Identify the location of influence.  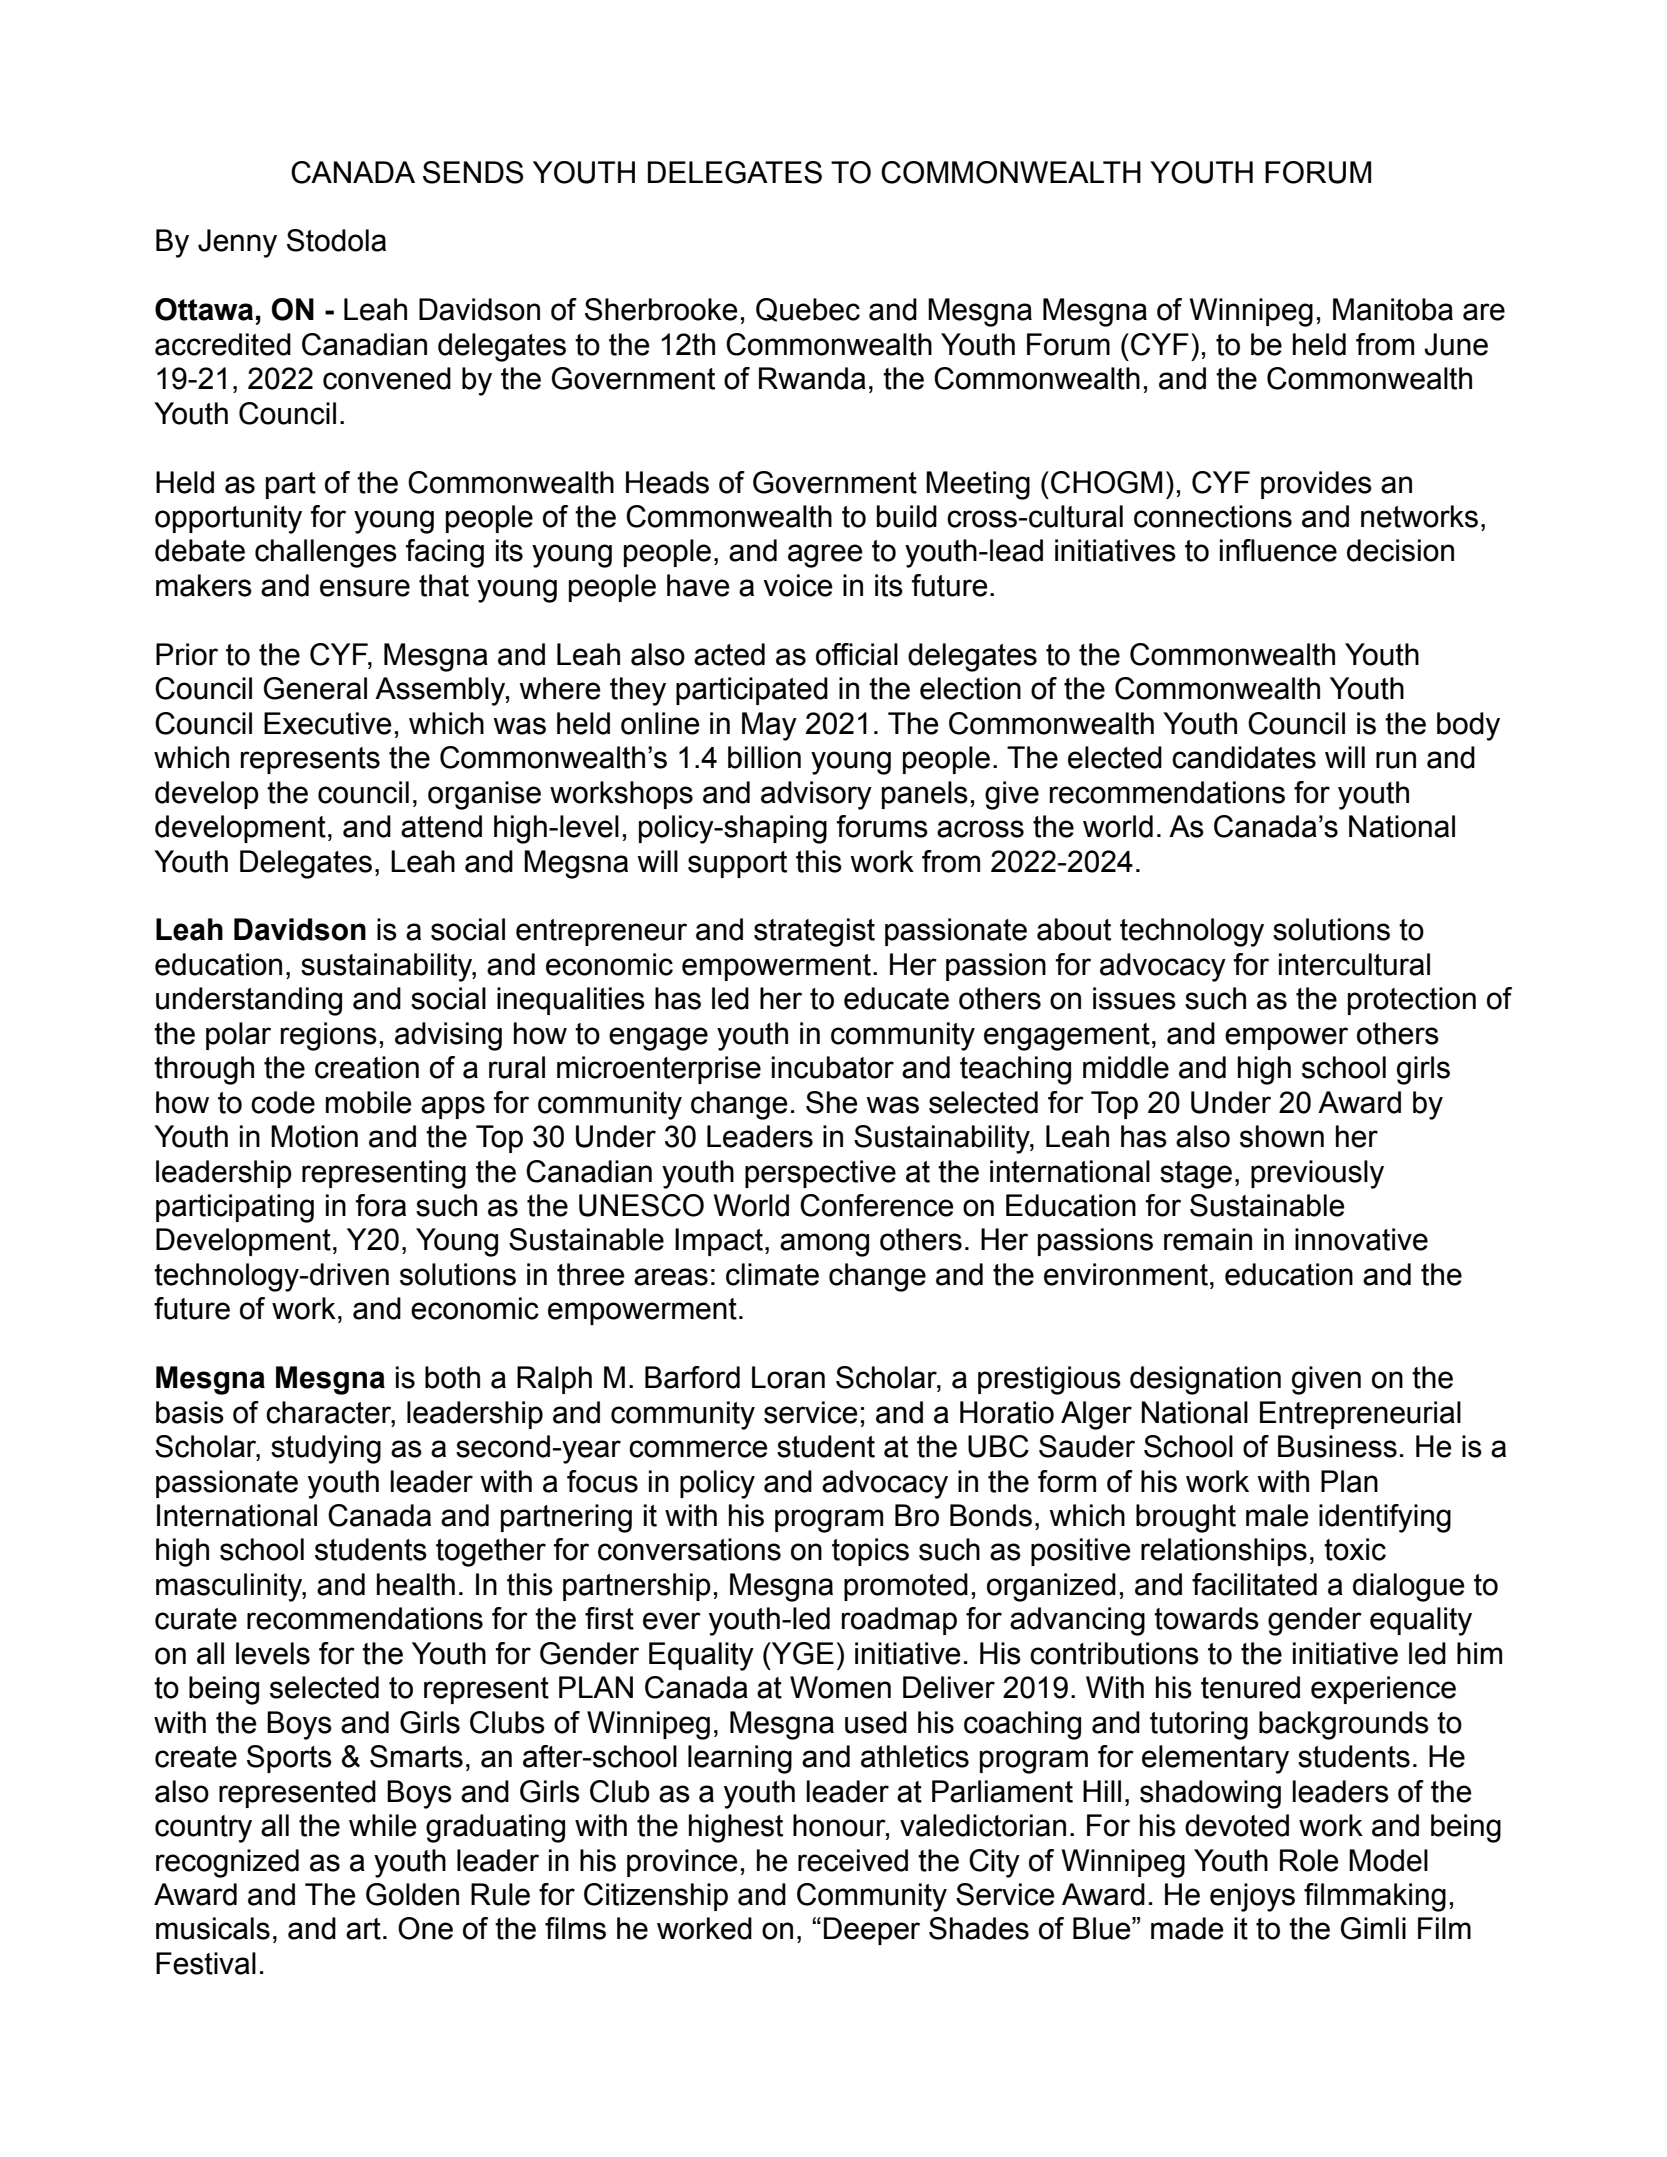
(1278, 550).
